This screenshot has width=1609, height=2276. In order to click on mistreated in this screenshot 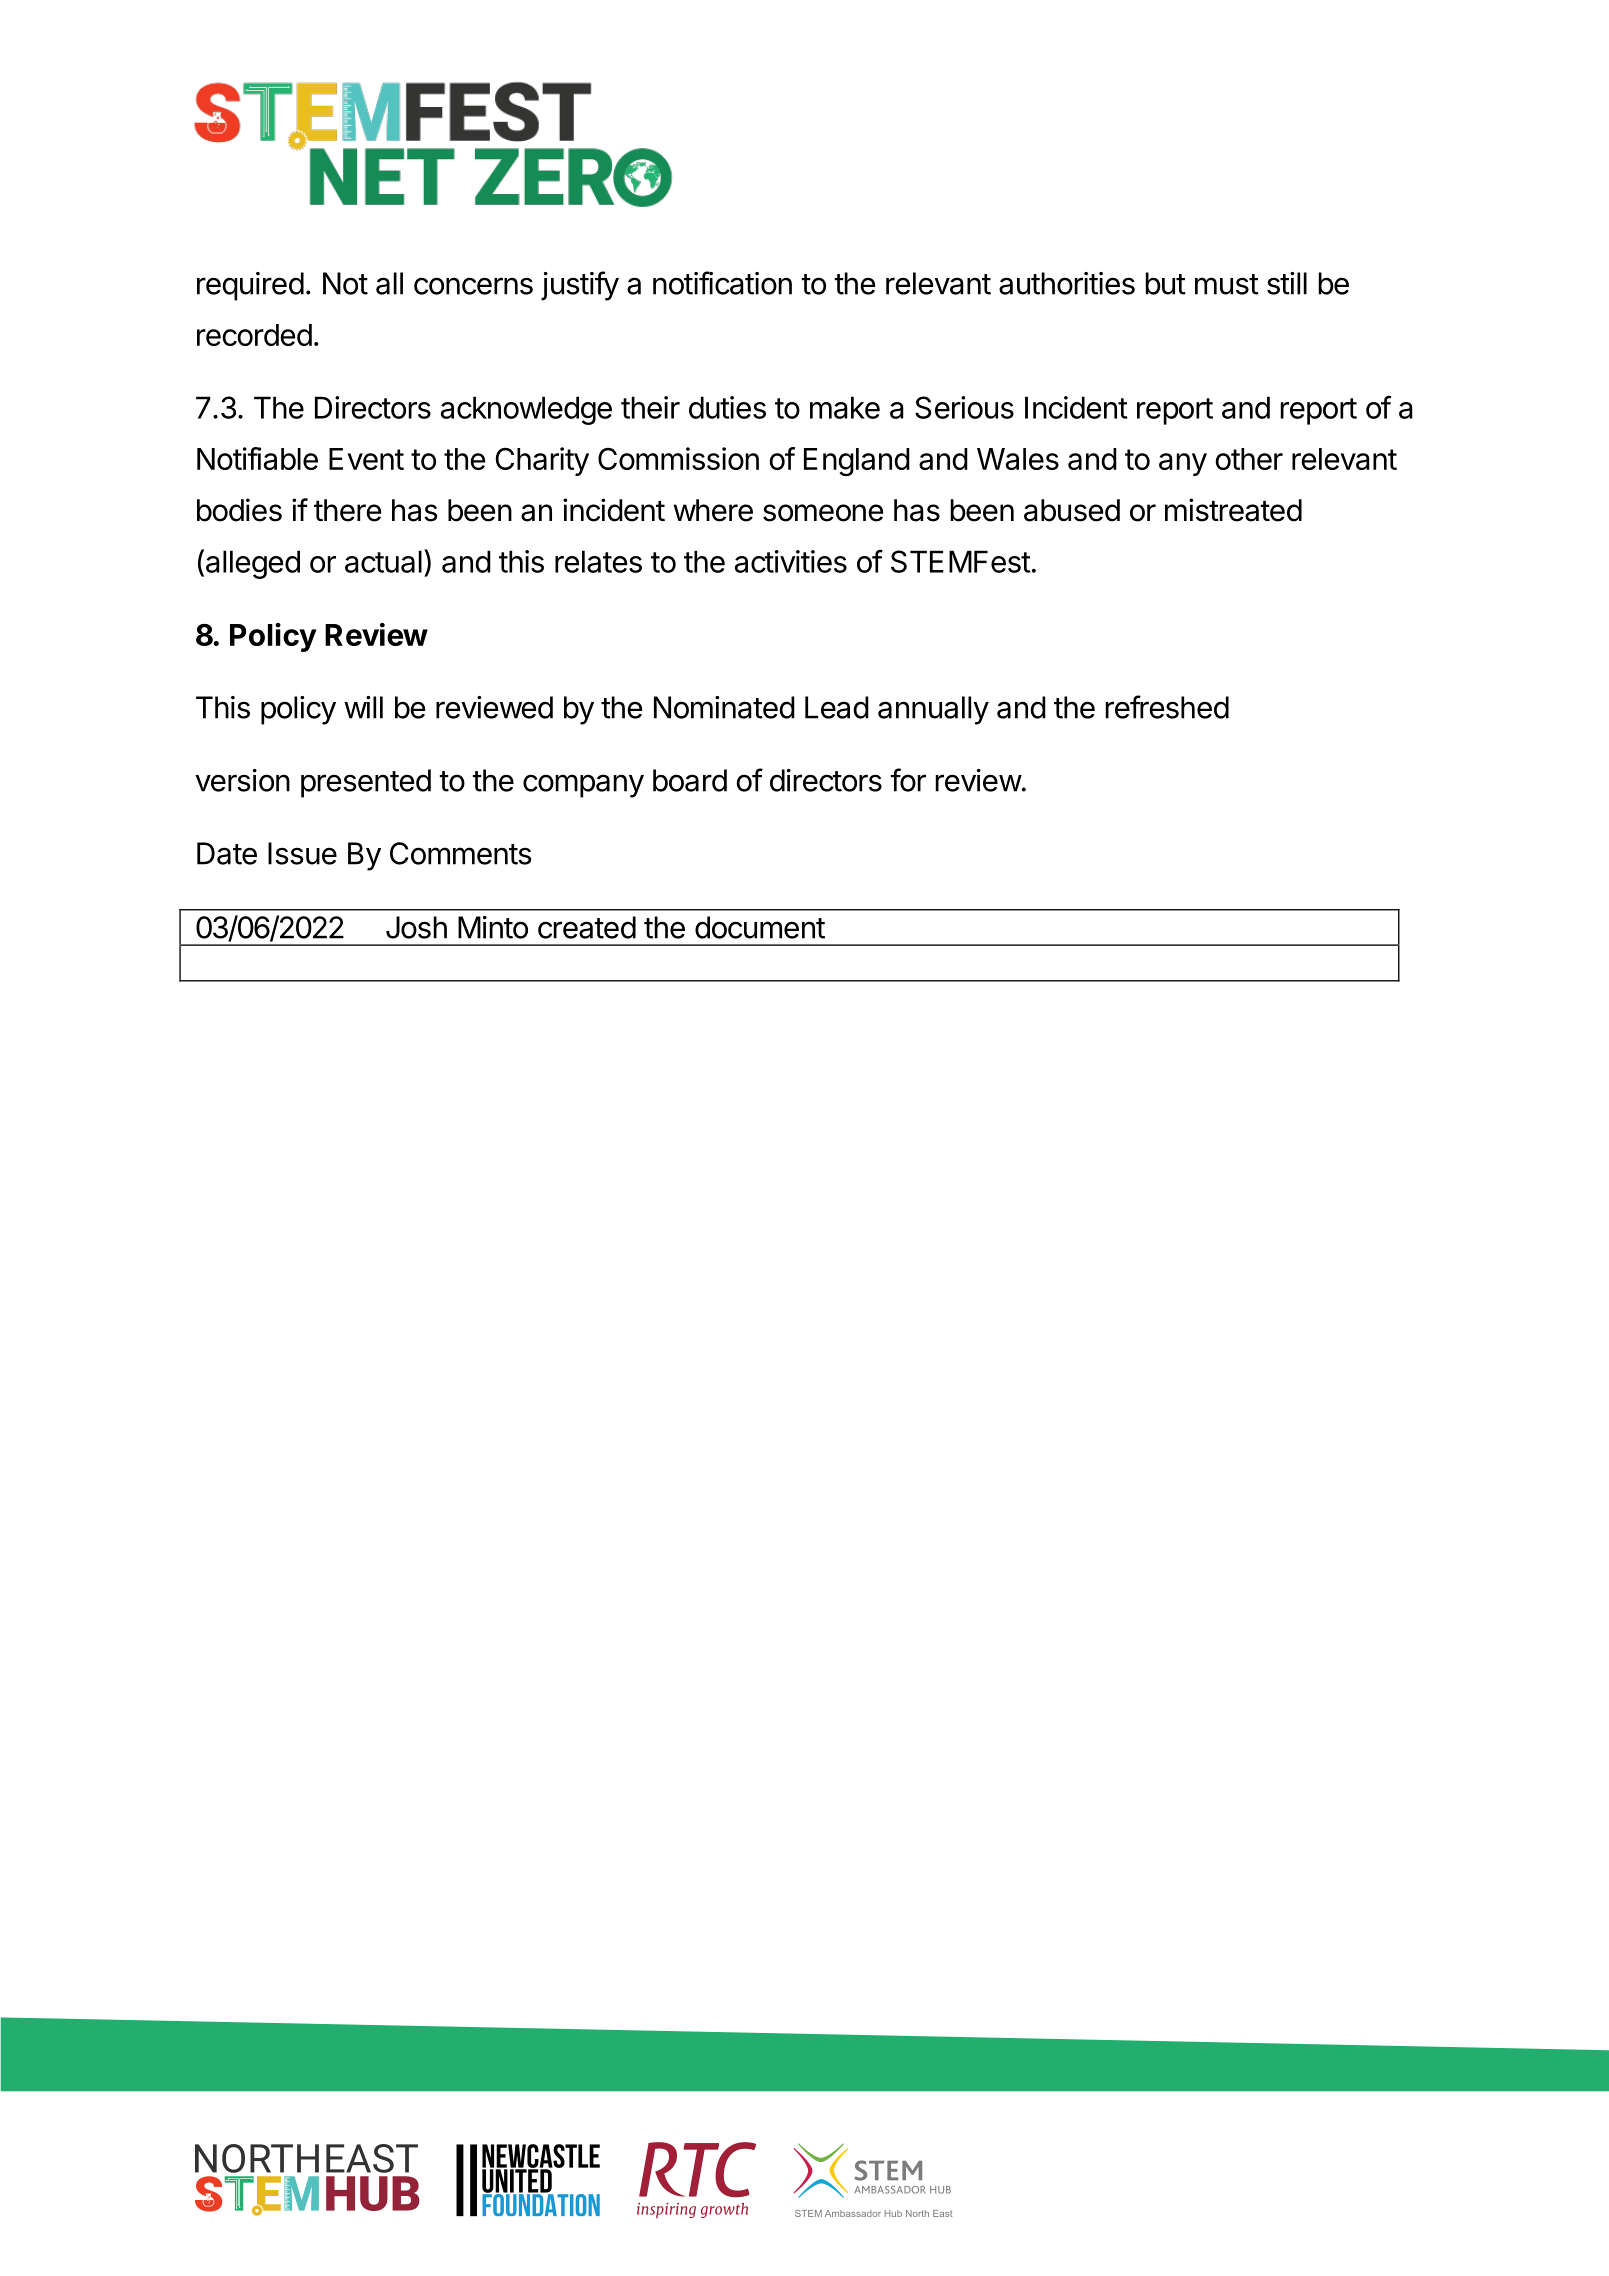, I will do `click(1233, 510)`.
